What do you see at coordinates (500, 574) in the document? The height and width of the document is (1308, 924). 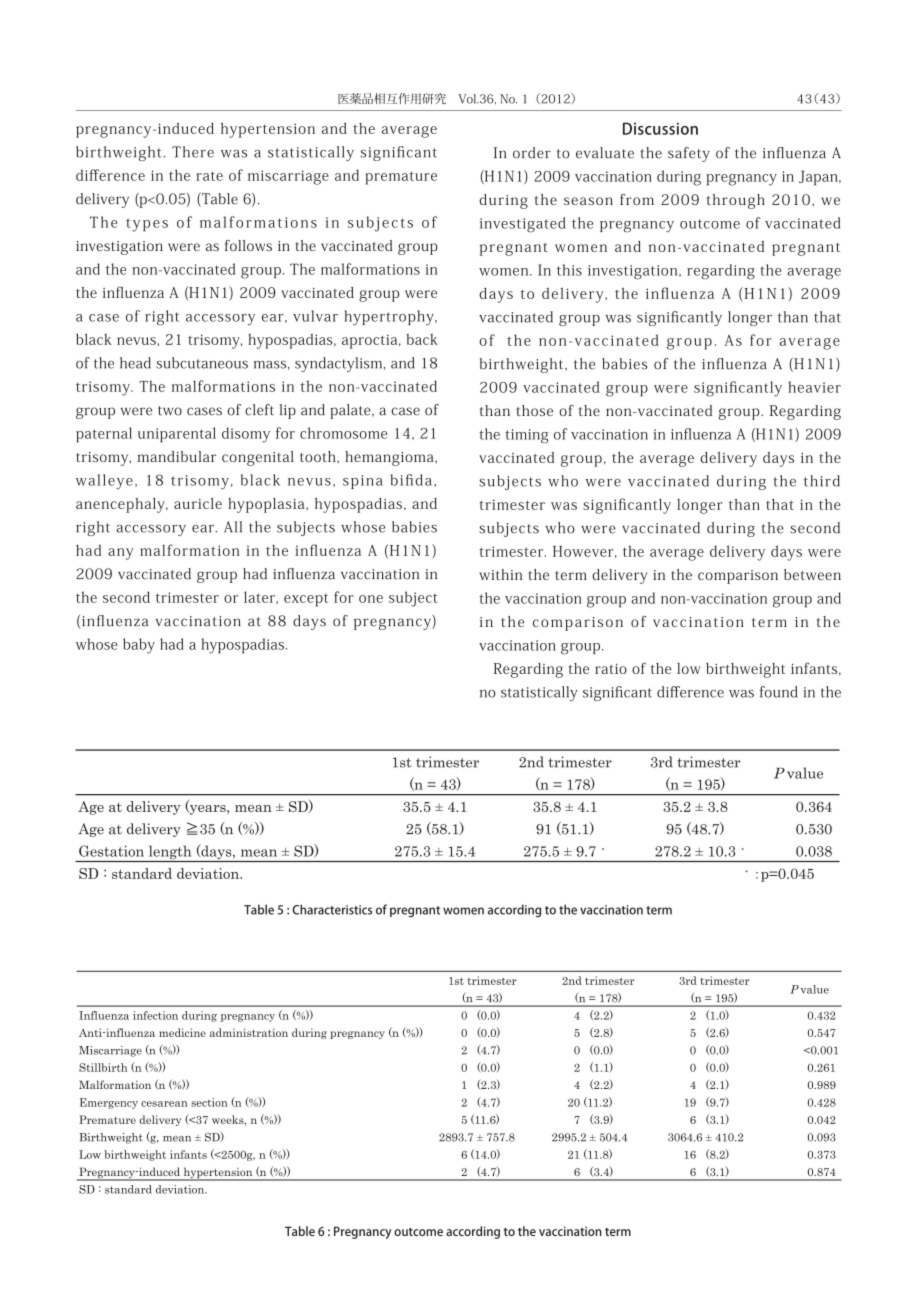 I see `within` at bounding box center [500, 574].
